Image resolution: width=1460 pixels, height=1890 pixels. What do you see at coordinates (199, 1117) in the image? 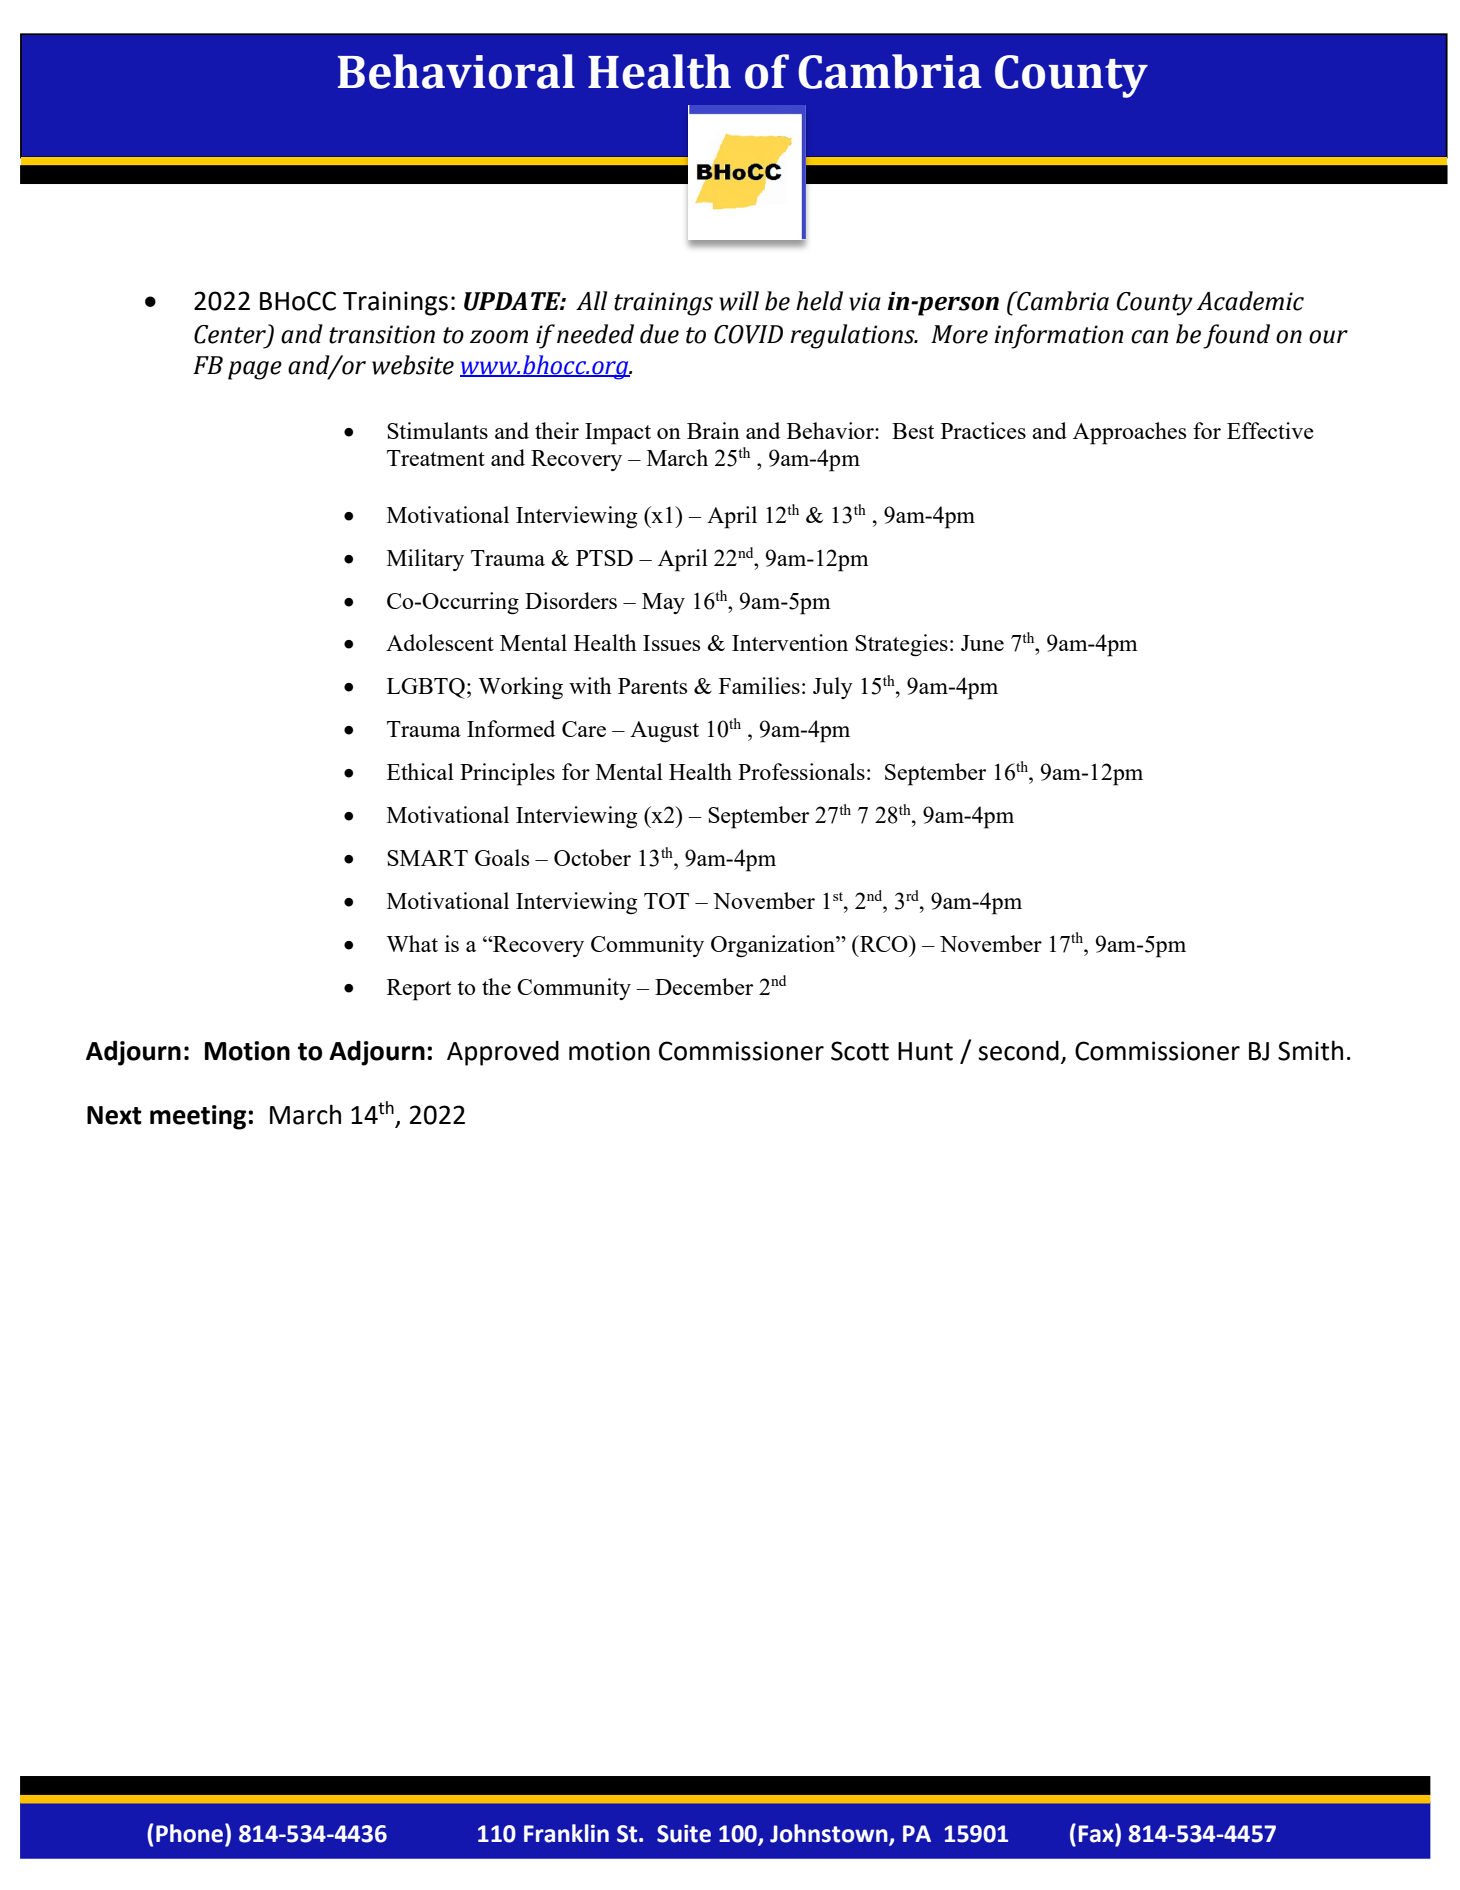
I see `meeting` at bounding box center [199, 1117].
